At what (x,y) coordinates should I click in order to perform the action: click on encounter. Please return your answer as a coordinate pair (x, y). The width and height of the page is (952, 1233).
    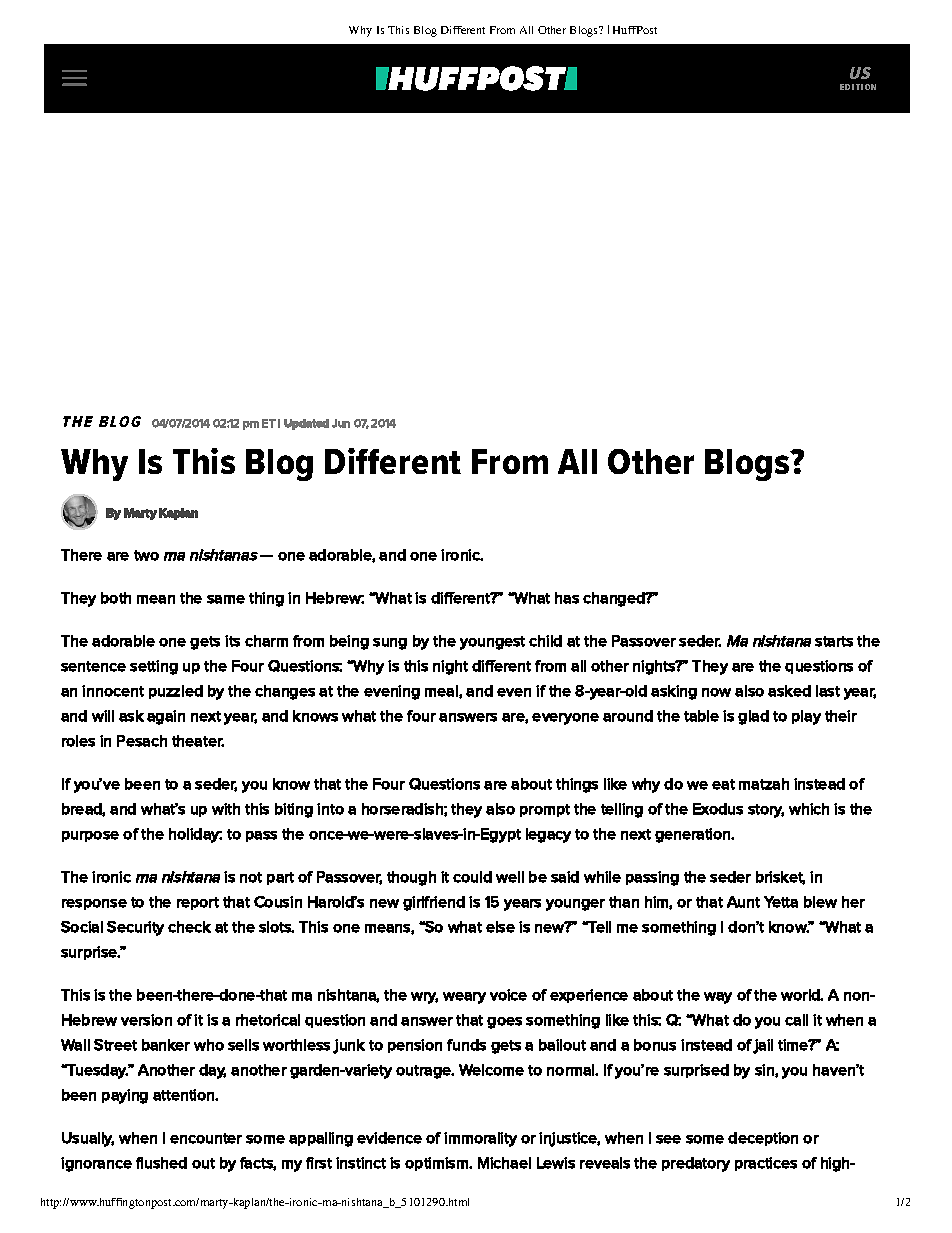
    Looking at the image, I should click on (206, 1138).
